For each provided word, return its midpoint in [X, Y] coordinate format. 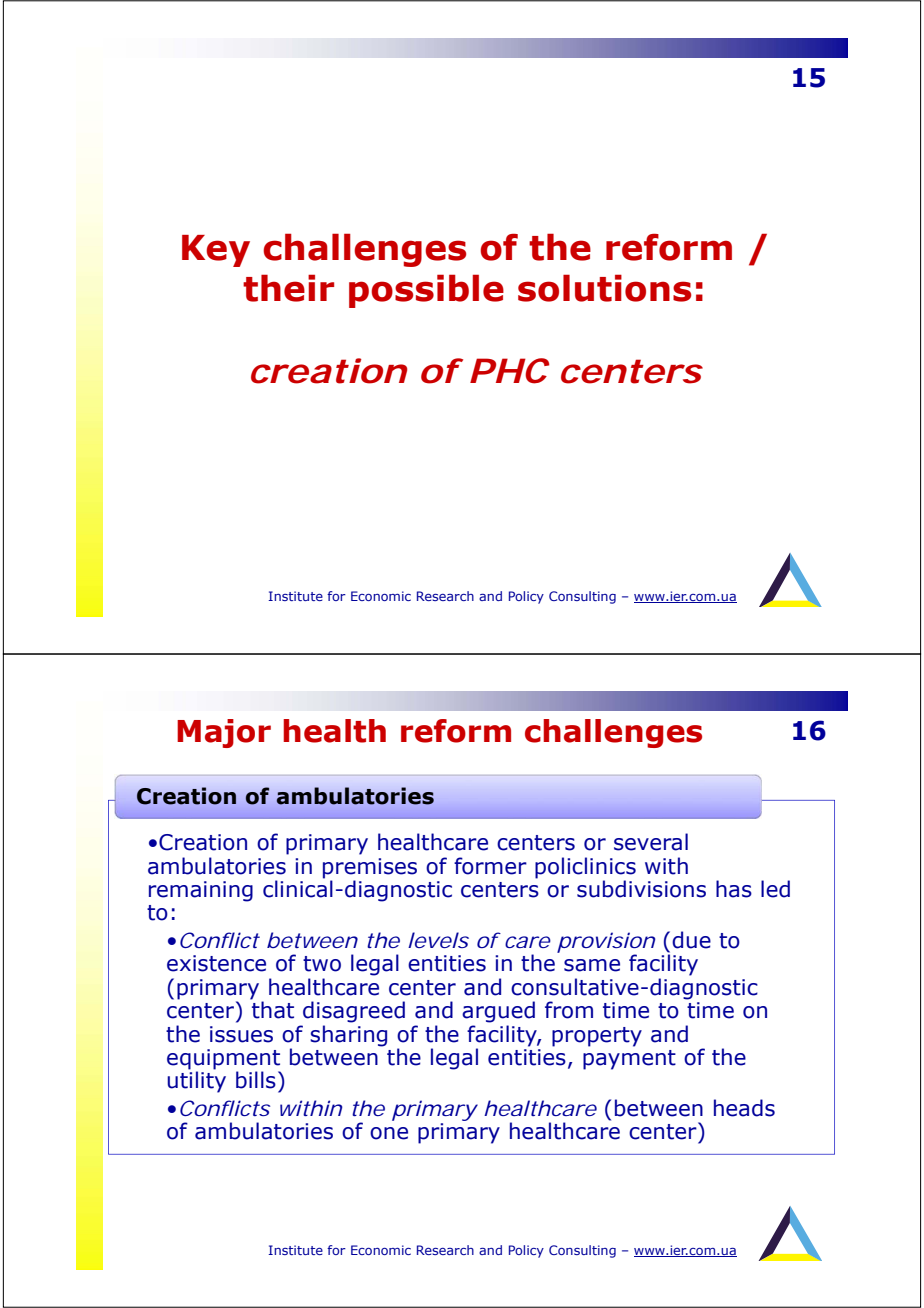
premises [370, 868]
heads [744, 1108]
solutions [604, 288]
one [389, 1133]
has [734, 889]
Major [224, 733]
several [651, 842]
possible [426, 291]
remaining [201, 891]
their [288, 288]
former [490, 866]
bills [256, 1080]
